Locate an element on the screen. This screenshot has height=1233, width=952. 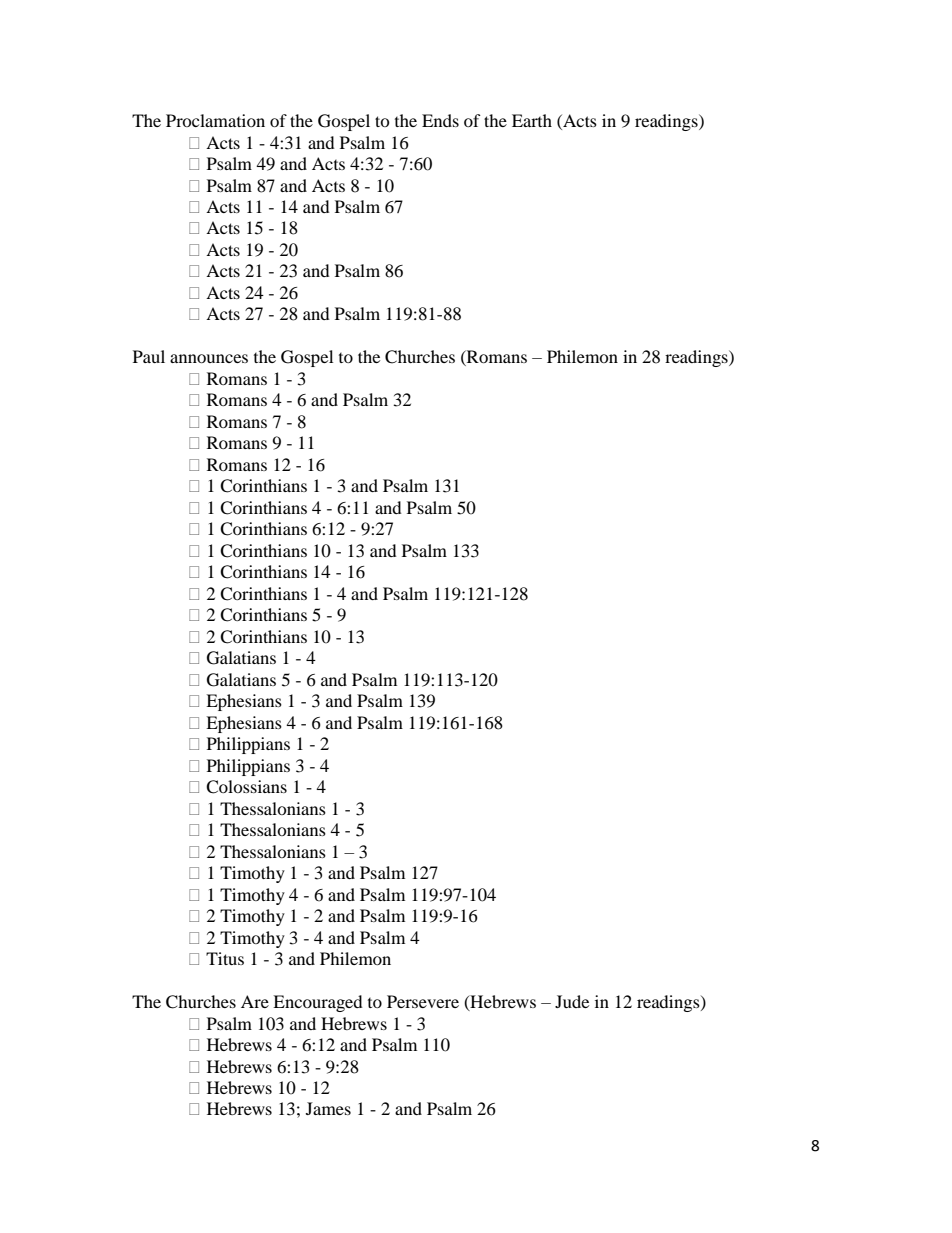
Colossians is located at coordinates (246, 787).
